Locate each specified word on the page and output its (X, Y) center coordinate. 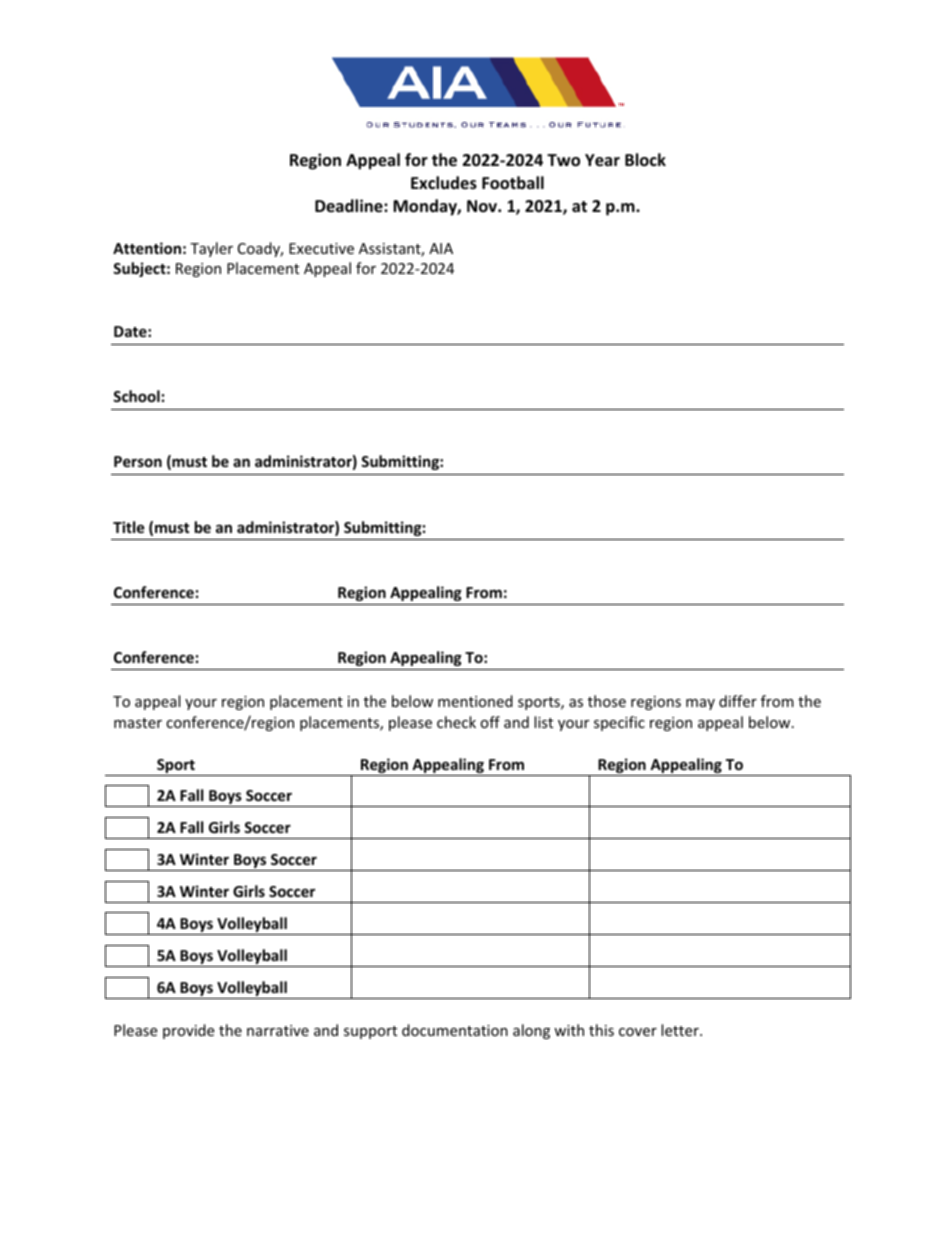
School (136, 396)
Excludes (444, 183)
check (456, 722)
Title (129, 527)
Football (513, 183)
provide (188, 1031)
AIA (441, 248)
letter (681, 1030)
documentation (455, 1030)
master (138, 723)
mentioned (475, 701)
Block (645, 160)
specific (619, 723)
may (700, 704)
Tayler (211, 249)
